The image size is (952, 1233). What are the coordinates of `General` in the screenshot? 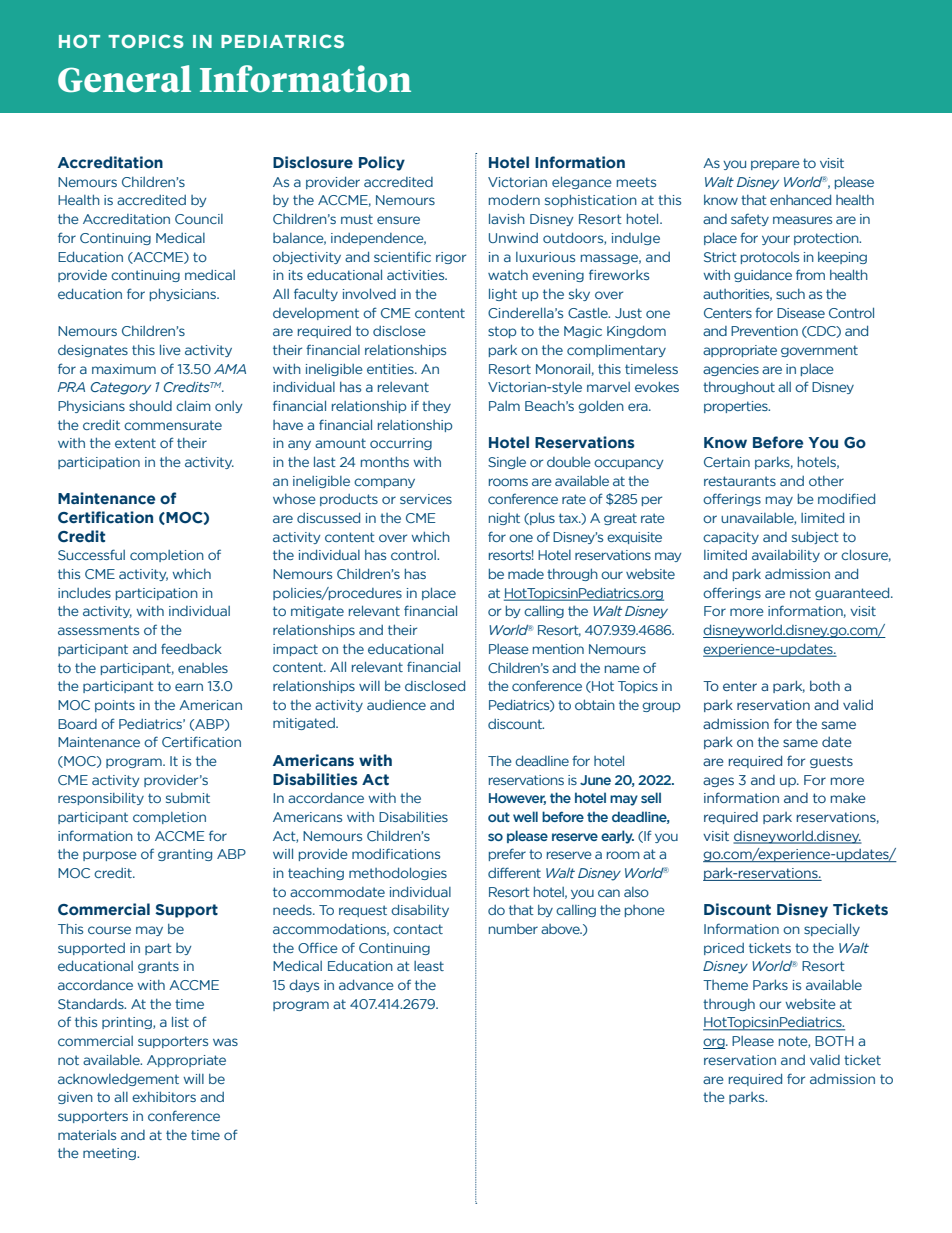 It's located at (124, 79).
